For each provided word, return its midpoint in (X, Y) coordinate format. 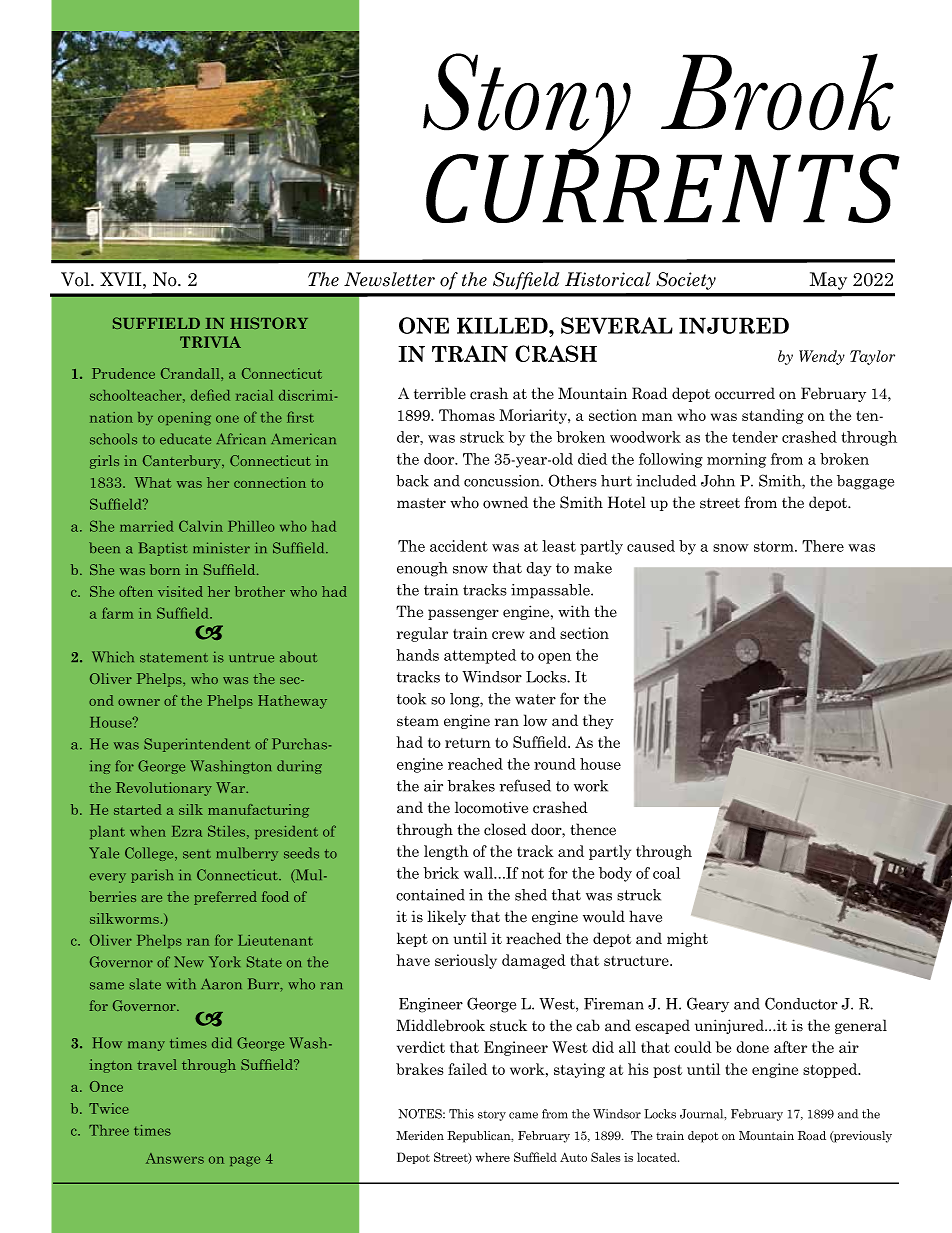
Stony (528, 106)
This (461, 1114)
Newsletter (389, 279)
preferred (225, 898)
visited (180, 591)
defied (210, 395)
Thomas (467, 415)
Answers (175, 1158)
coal (666, 873)
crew (508, 635)
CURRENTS (663, 187)
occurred (745, 393)
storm (775, 546)
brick (441, 873)
